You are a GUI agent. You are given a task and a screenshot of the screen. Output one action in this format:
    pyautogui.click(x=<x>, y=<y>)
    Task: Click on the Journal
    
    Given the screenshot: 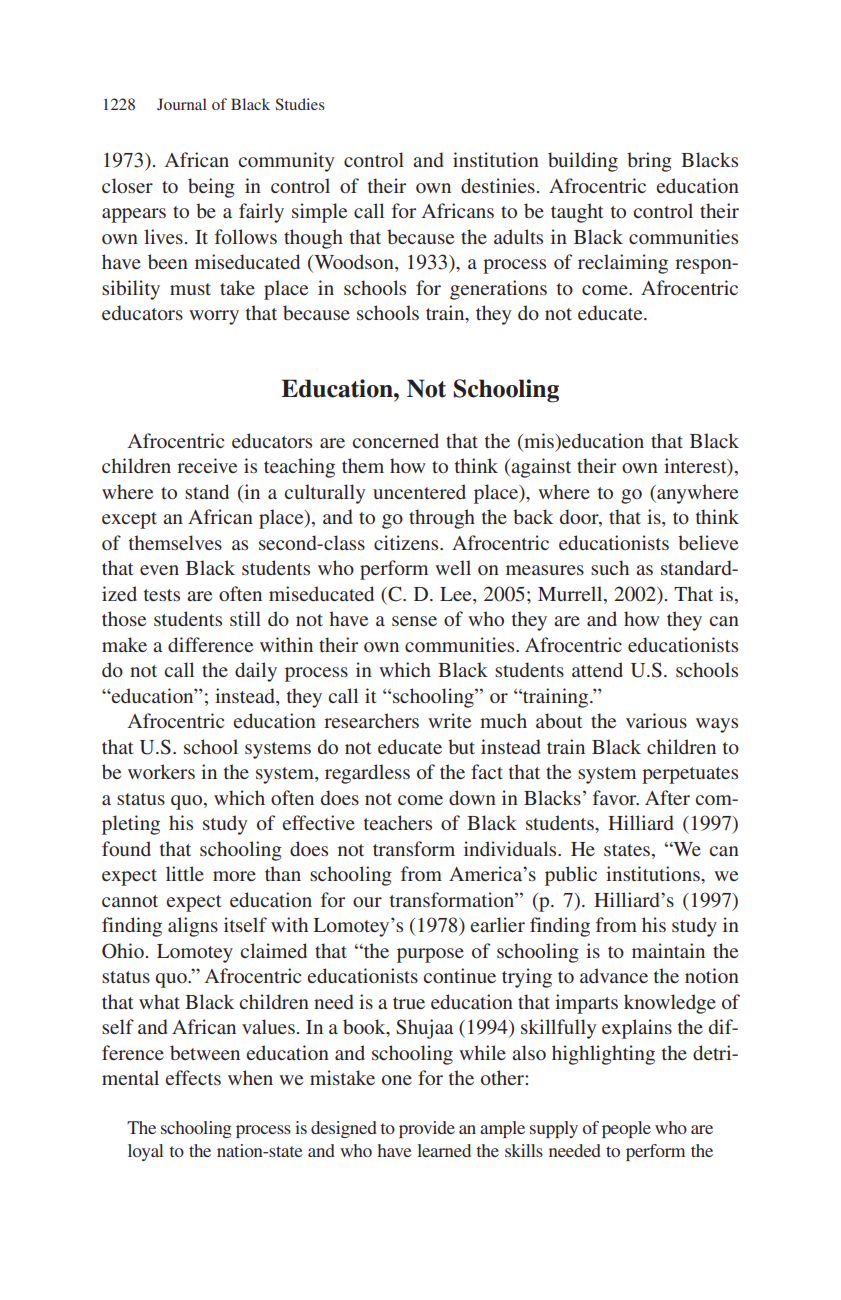 What is the action you would take?
    pyautogui.click(x=182, y=104)
